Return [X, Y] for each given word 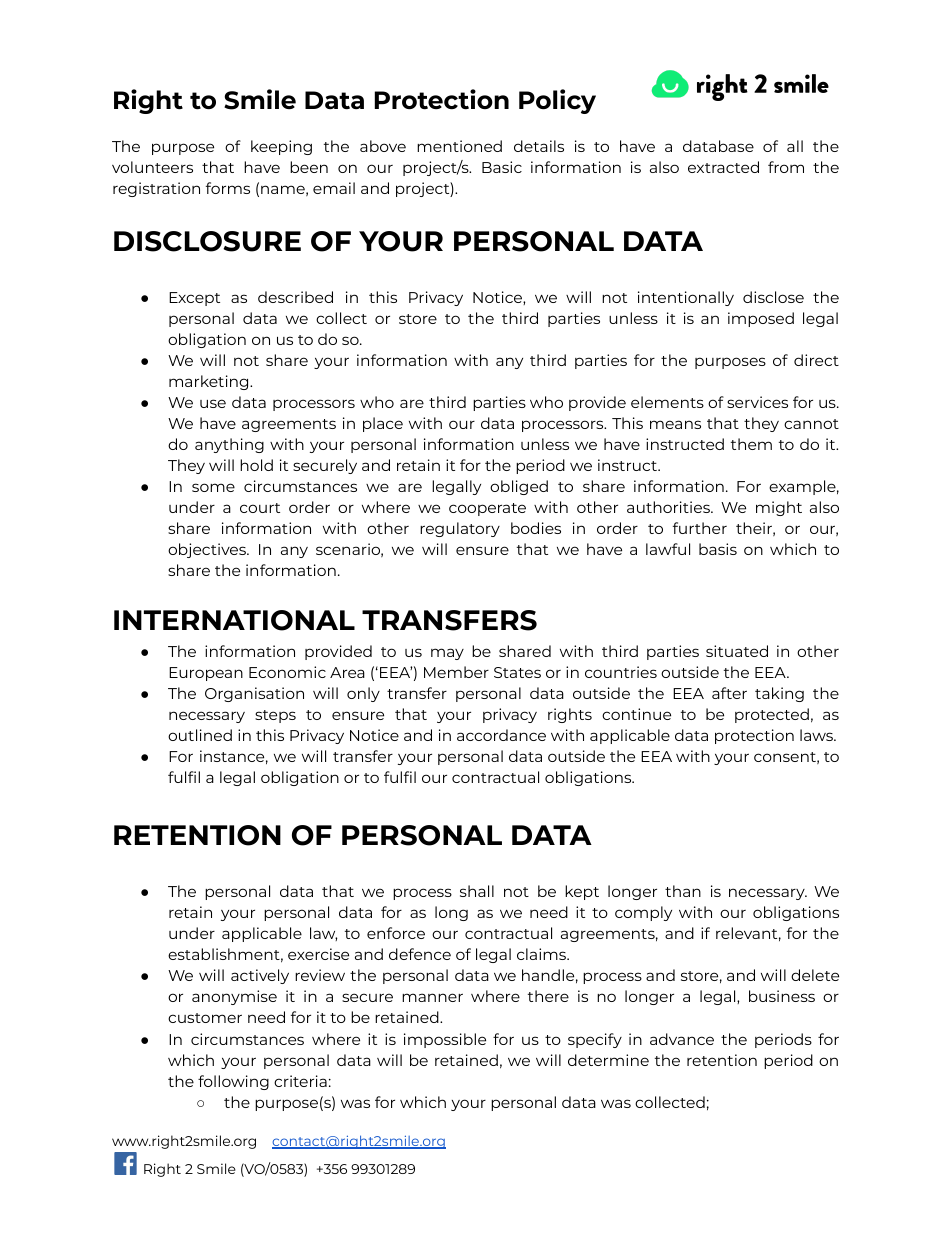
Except [194, 299]
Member [456, 672]
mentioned [459, 146]
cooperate [487, 509]
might [779, 508]
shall [477, 891]
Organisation [254, 694]
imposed [761, 319]
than [683, 891]
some [213, 487]
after [729, 693]
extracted [723, 167]
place [383, 424]
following [233, 1082]
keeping [281, 147]
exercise [318, 954]
